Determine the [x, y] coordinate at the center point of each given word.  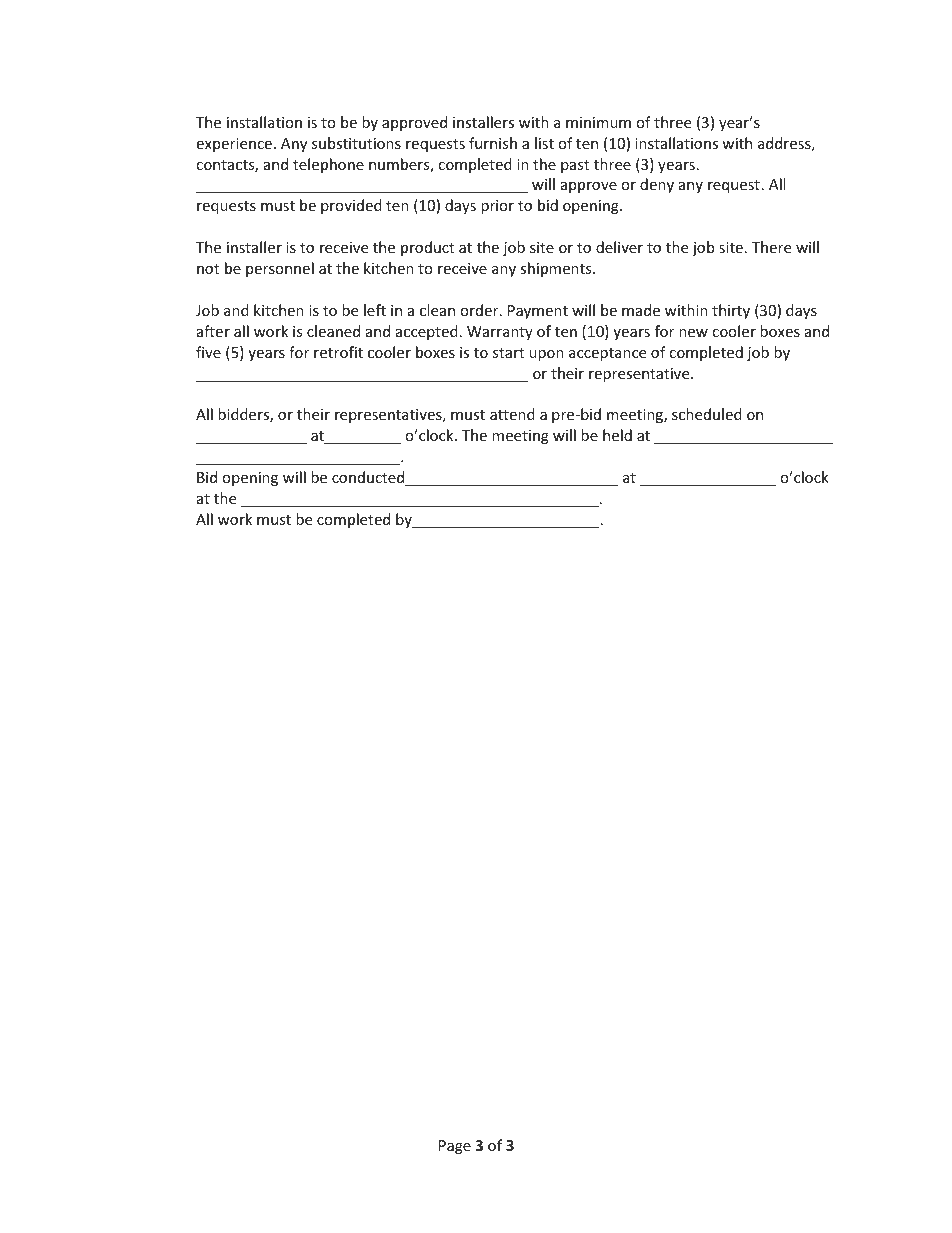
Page [455, 1147]
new [693, 333]
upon [546, 355]
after [213, 331]
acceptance [607, 354]
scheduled [707, 414]
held [617, 435]
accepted [427, 332]
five [208, 352]
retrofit [338, 352]
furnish [493, 143]
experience [234, 145]
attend [512, 414]
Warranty [500, 333]
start [508, 353]
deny [657, 185]
